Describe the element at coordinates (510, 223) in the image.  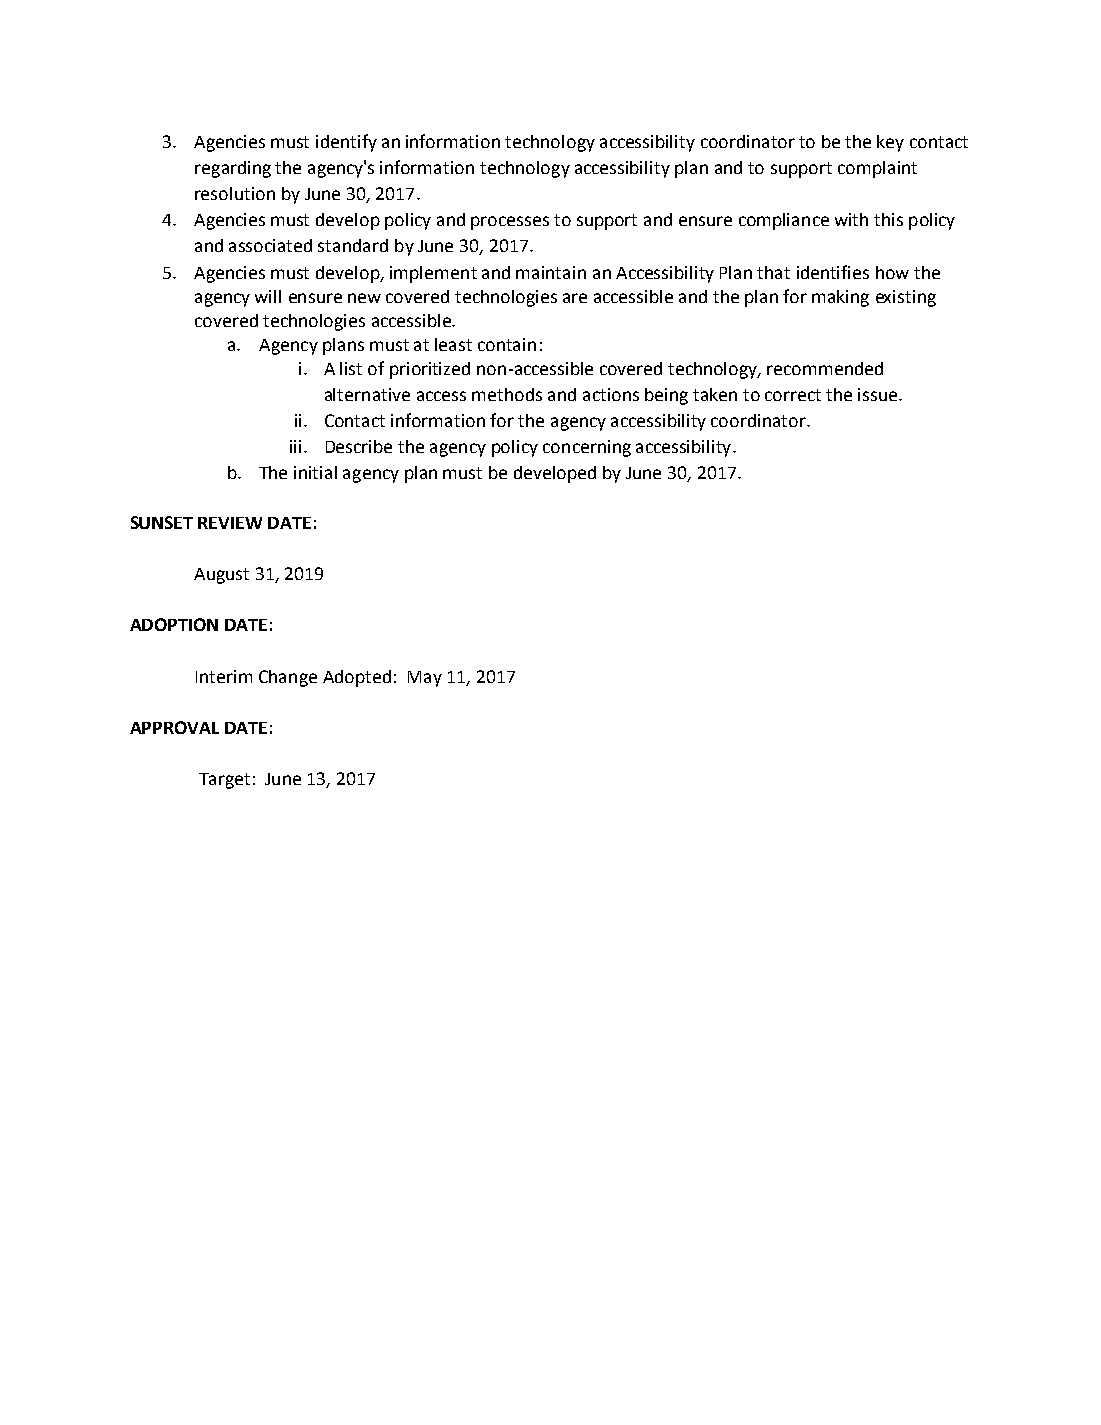
I see `processes` at that location.
